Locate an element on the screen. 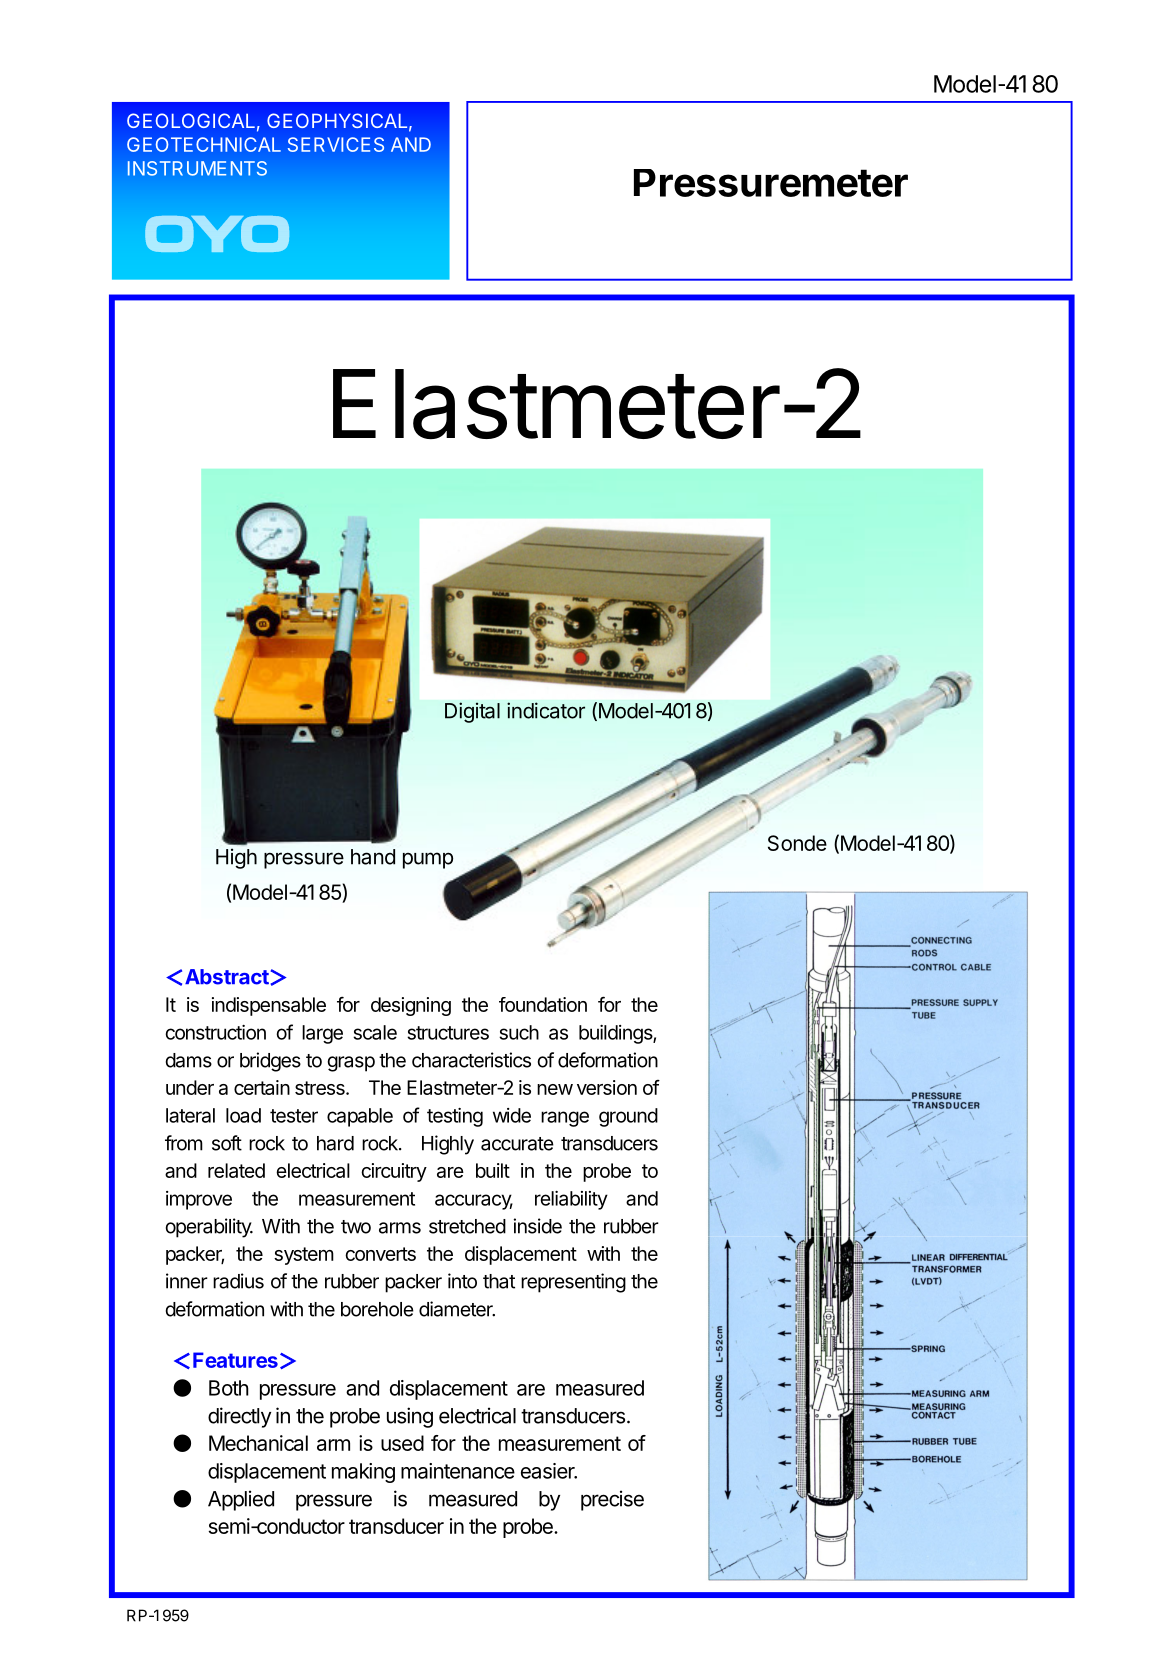 The height and width of the screenshot is (1663, 1175). buildings is located at coordinates (616, 1034).
